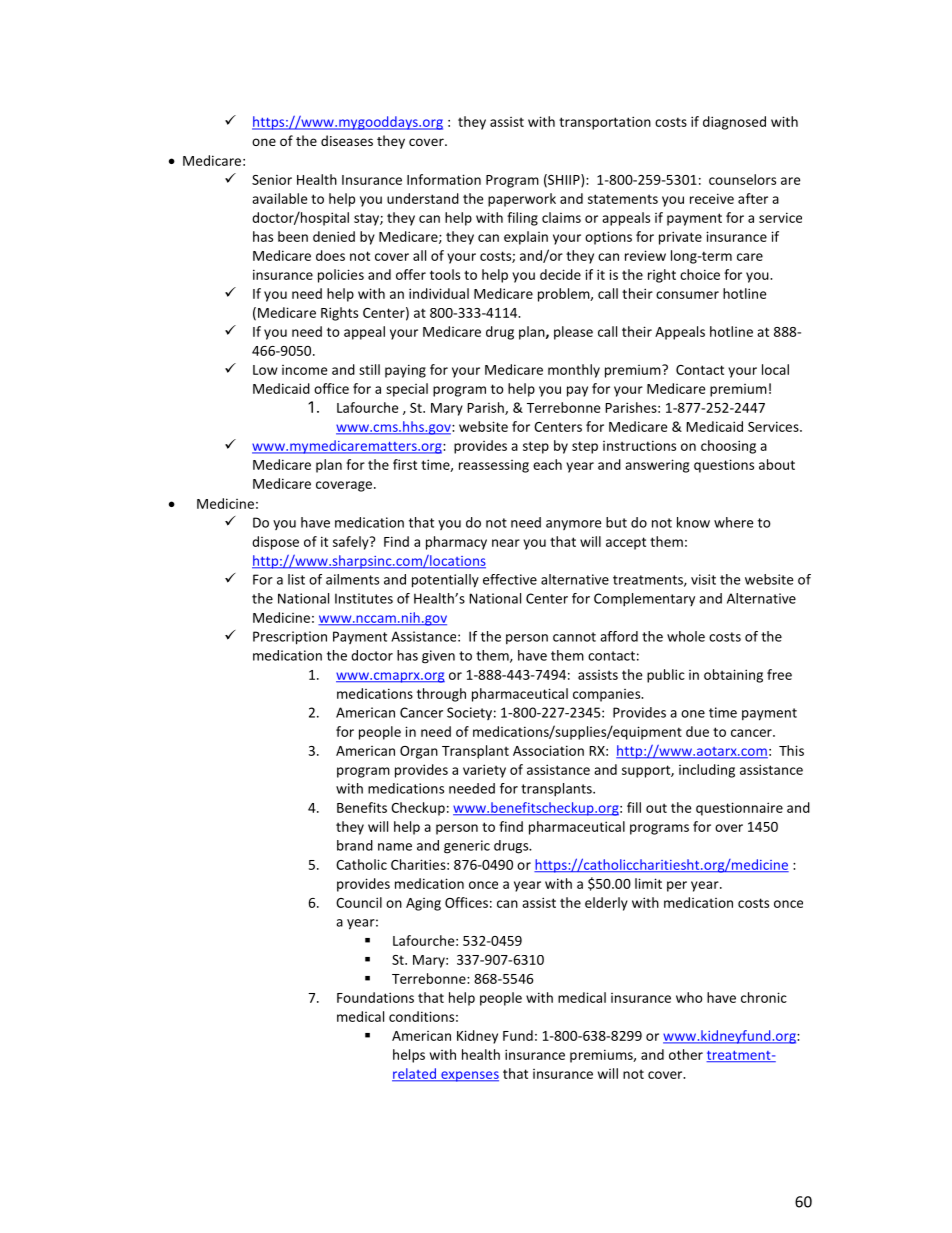 The width and height of the screenshot is (952, 1233). Describe the element at coordinates (352, 579) in the screenshot. I see `ailments` at that location.
